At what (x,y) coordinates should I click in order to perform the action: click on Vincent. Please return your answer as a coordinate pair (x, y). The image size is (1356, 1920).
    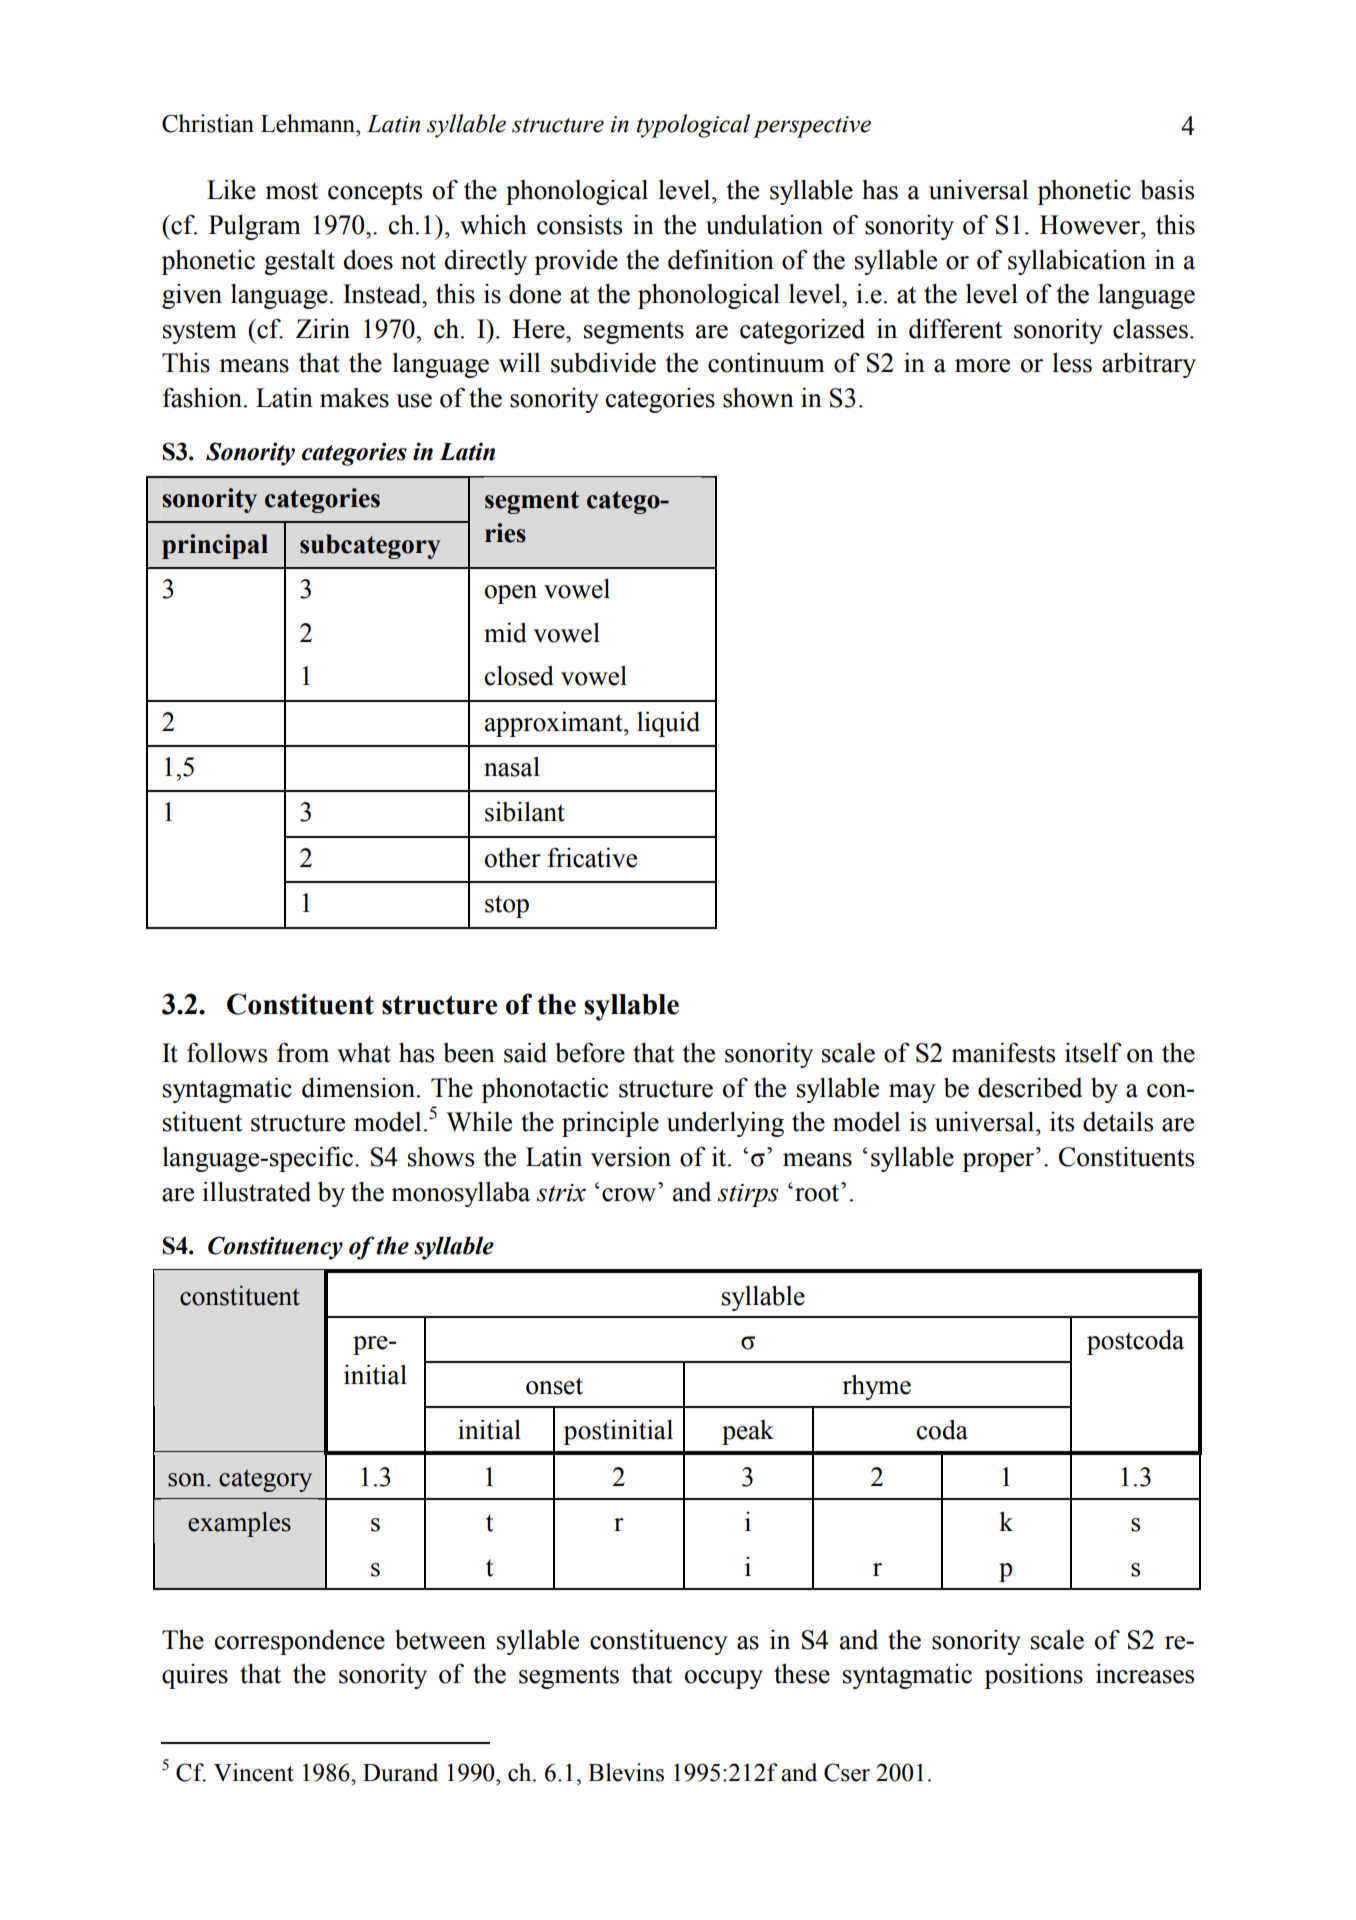
    Looking at the image, I should click on (254, 1772).
